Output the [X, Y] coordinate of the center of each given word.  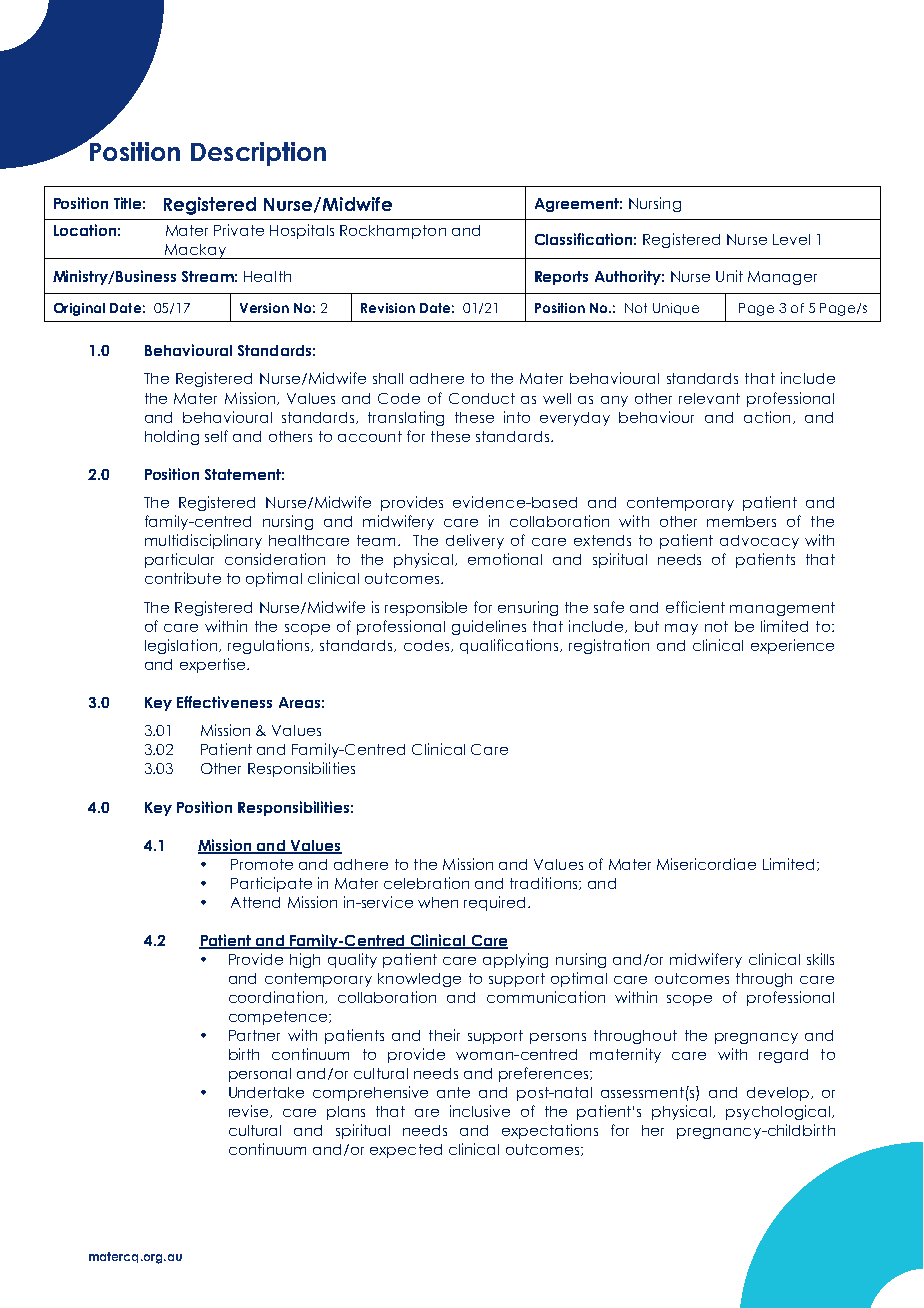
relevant [709, 398]
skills [820, 959]
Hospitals [302, 231]
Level [791, 239]
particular [179, 560]
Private [239, 230]
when [438, 902]
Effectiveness [224, 702]
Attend [255, 902]
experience [792, 646]
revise [250, 1111]
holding [172, 437]
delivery [475, 541]
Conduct [482, 398]
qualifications [509, 646]
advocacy [759, 542]
